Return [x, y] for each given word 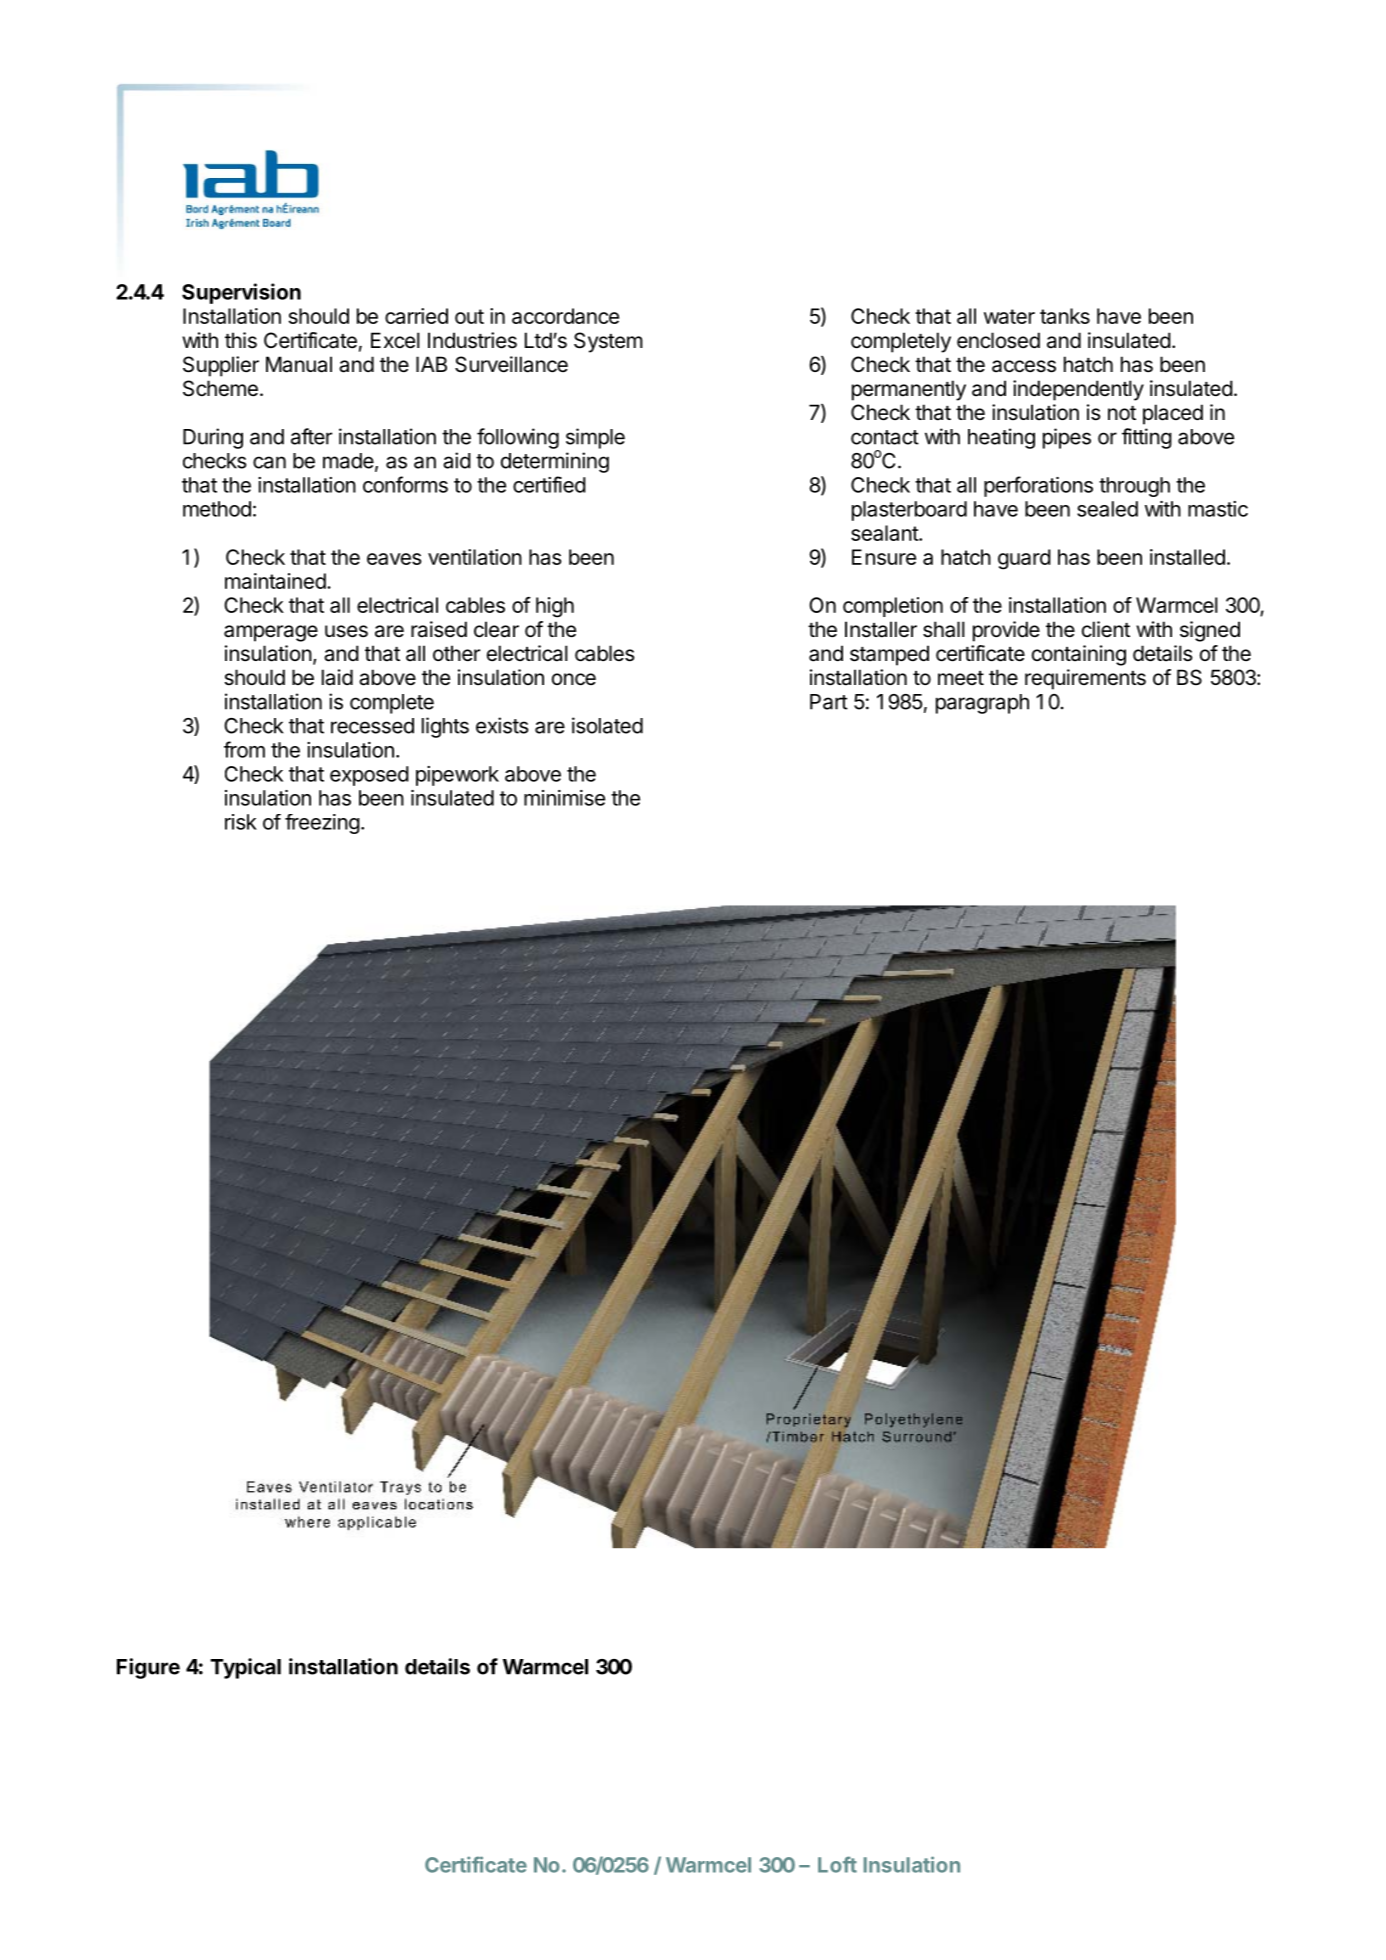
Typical [245, 1668]
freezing [322, 824]
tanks [1065, 316]
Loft [837, 1864]
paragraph [982, 704]
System [608, 342]
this [241, 340]
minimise [564, 798]
